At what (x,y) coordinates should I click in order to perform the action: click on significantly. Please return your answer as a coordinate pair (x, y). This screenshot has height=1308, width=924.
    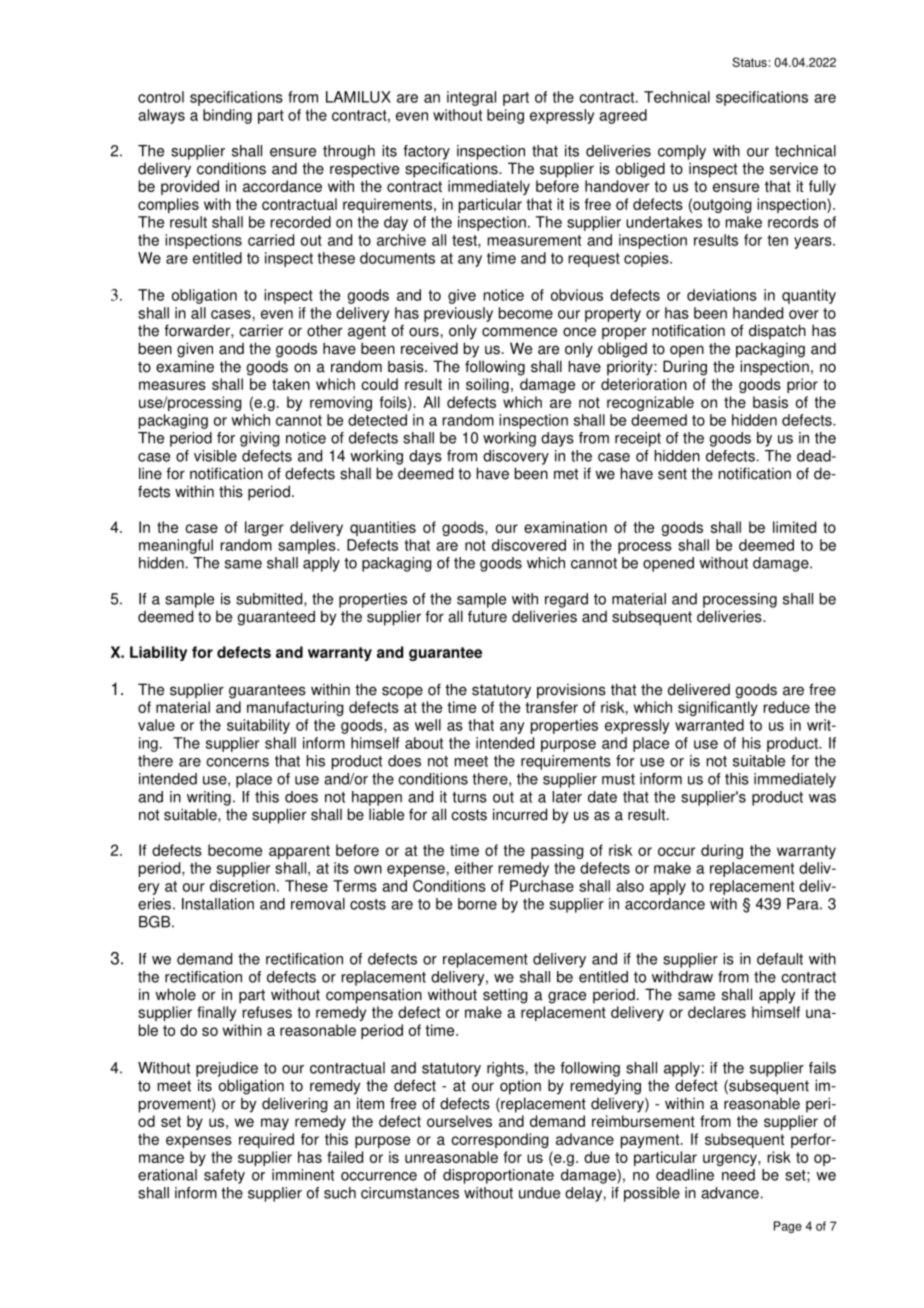
    Looking at the image, I should click on (718, 708).
